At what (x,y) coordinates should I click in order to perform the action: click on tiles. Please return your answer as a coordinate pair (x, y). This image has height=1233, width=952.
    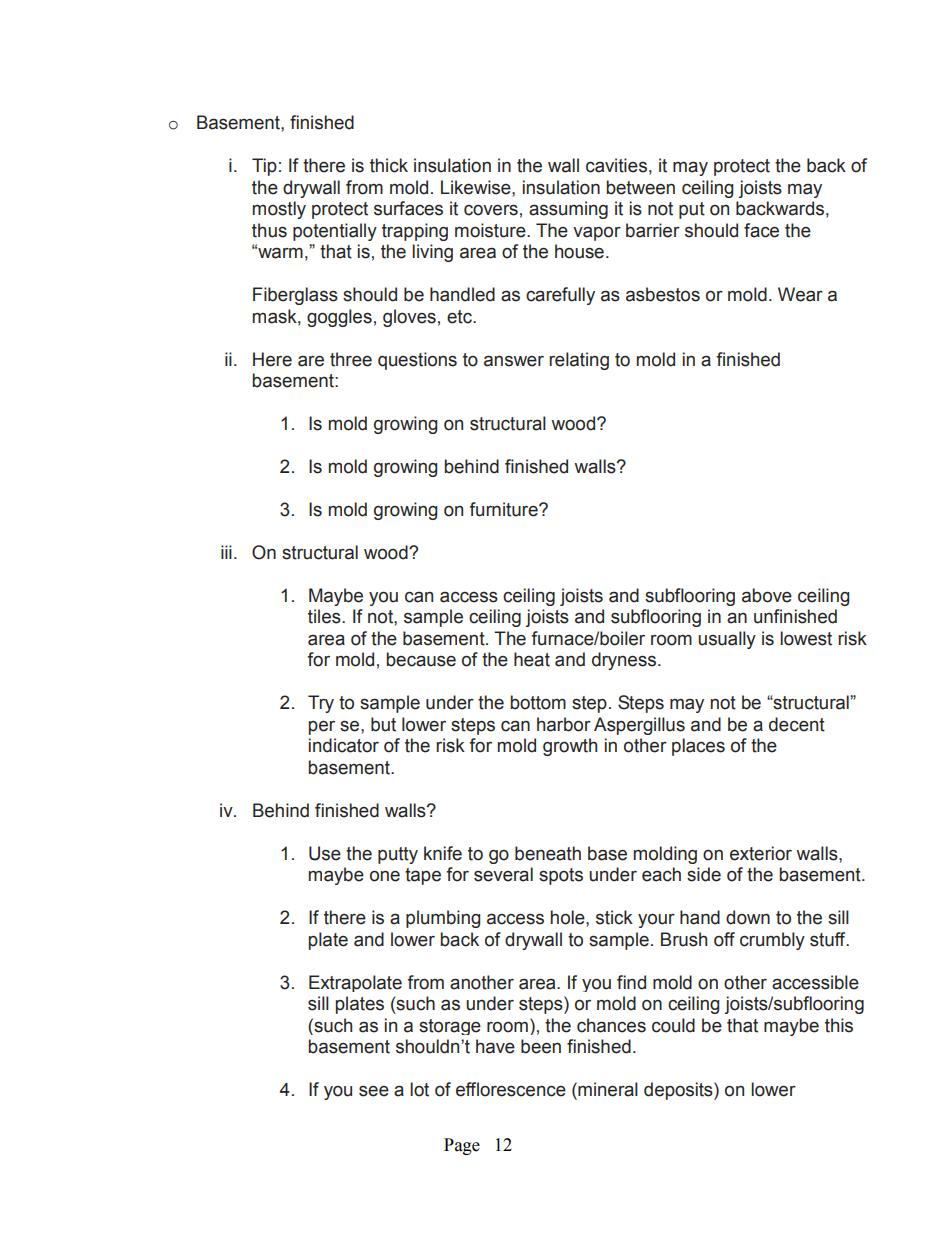
    Looking at the image, I should click on (325, 616).
